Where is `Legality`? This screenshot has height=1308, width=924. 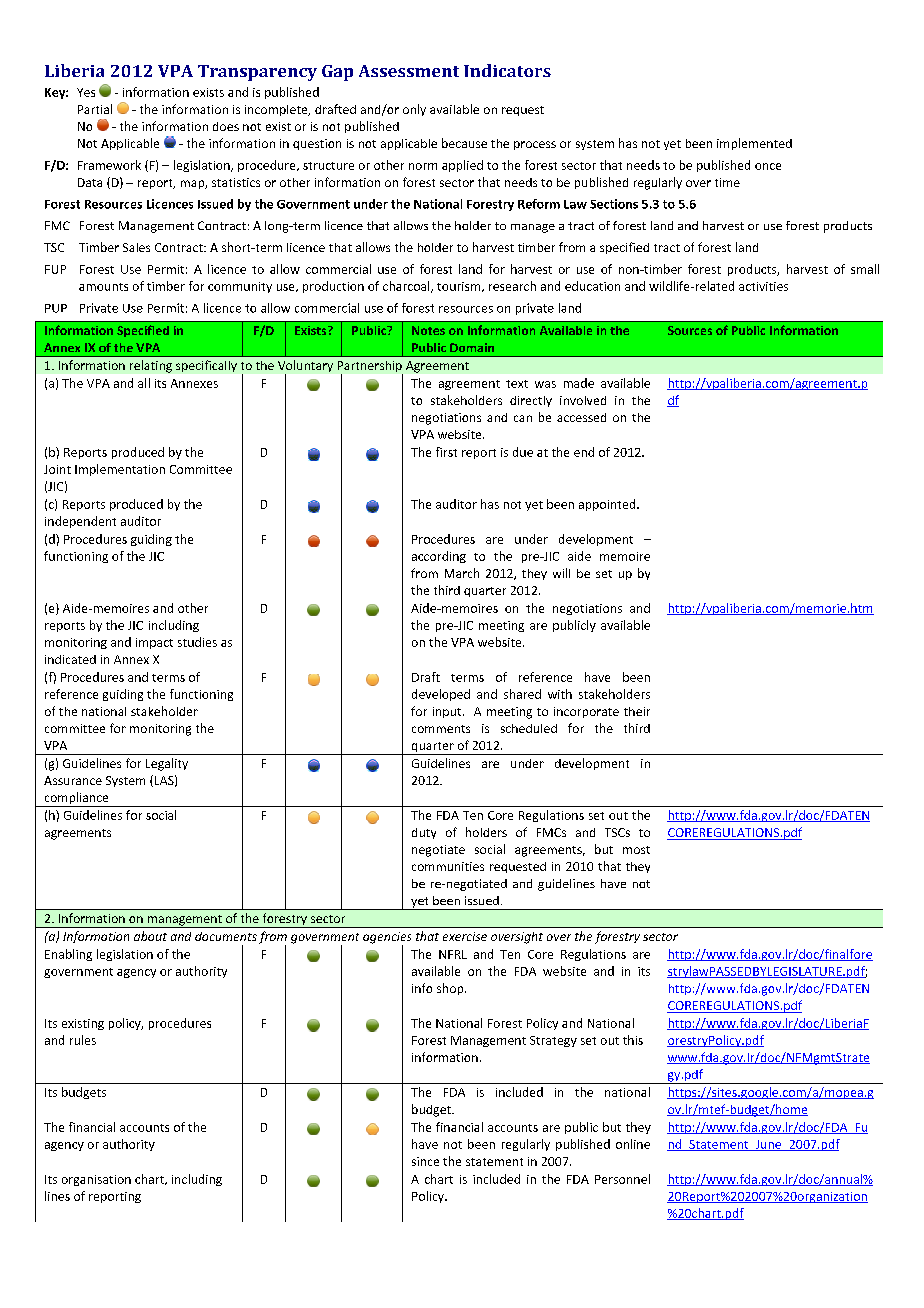 Legality is located at coordinates (167, 764).
